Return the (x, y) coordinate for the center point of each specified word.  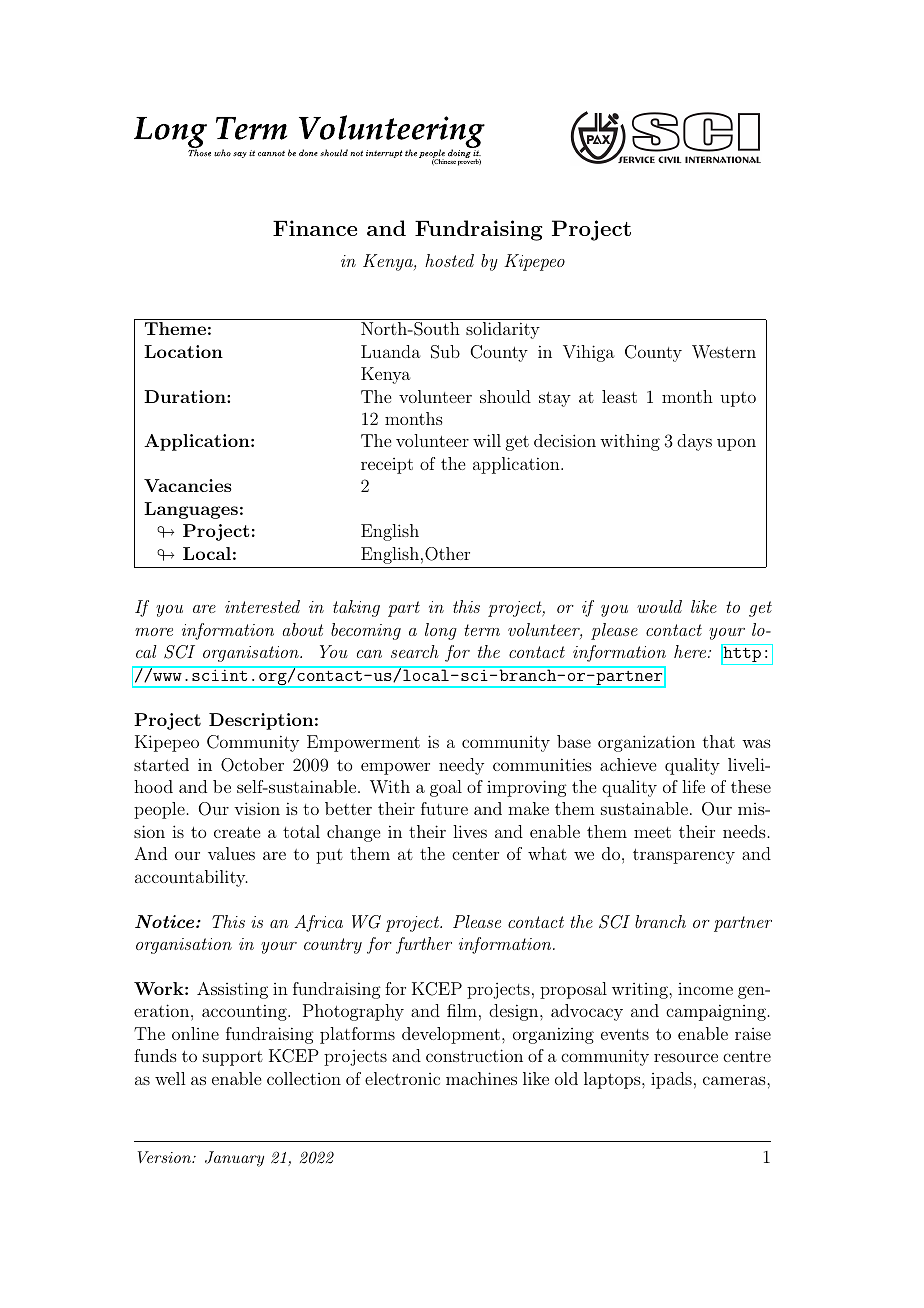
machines (481, 1078)
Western (724, 352)
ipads (671, 1080)
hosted (449, 260)
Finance (315, 228)
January (234, 1159)
